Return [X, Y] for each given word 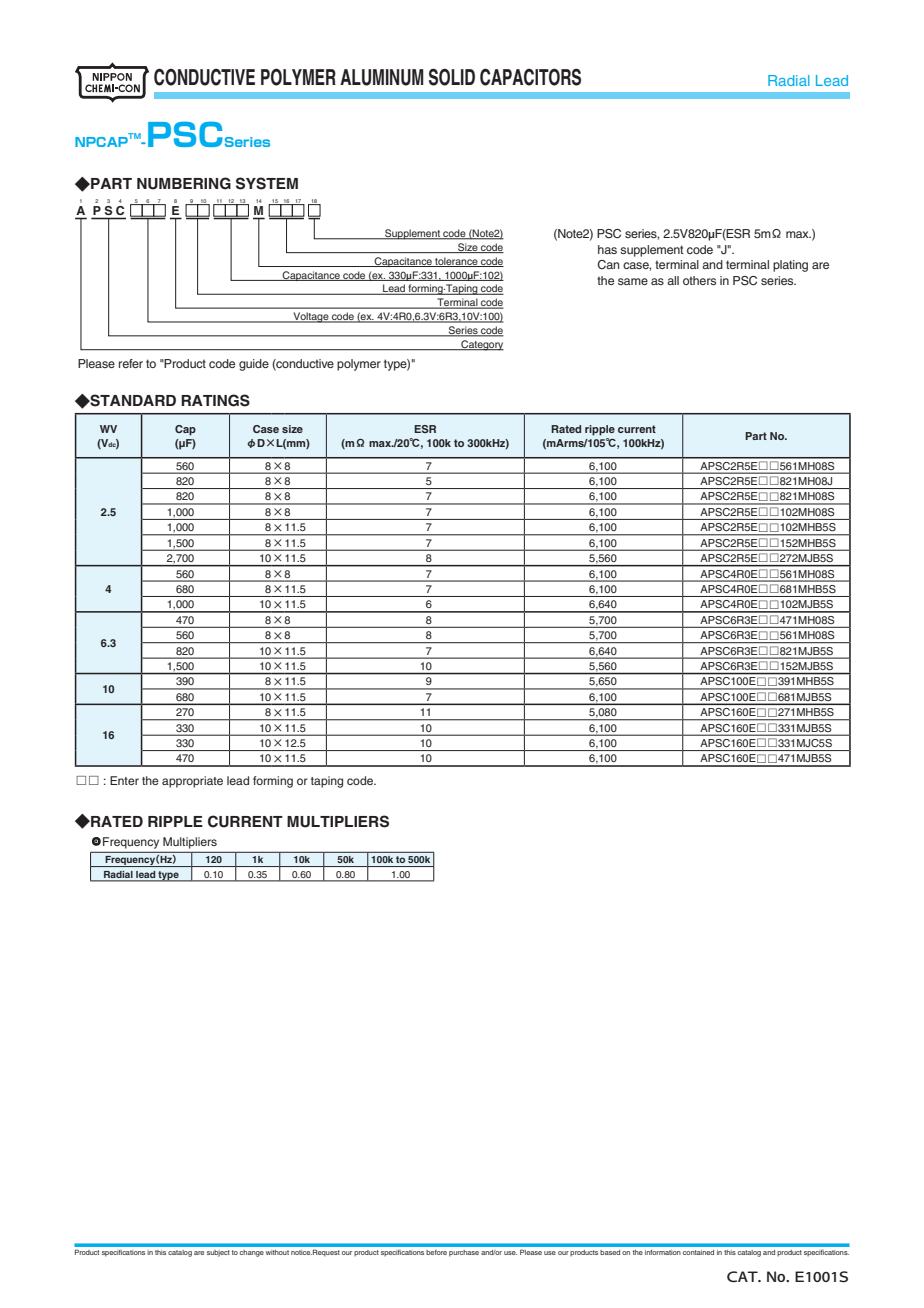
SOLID [452, 77]
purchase [464, 1253]
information [663, 1252]
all [673, 280]
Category [481, 345]
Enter [124, 780]
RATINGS [215, 400]
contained [698, 1252]
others [699, 280]
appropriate [192, 782]
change [252, 1253]
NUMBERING [184, 183]
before [436, 1252]
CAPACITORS [530, 77]
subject [218, 1253]
